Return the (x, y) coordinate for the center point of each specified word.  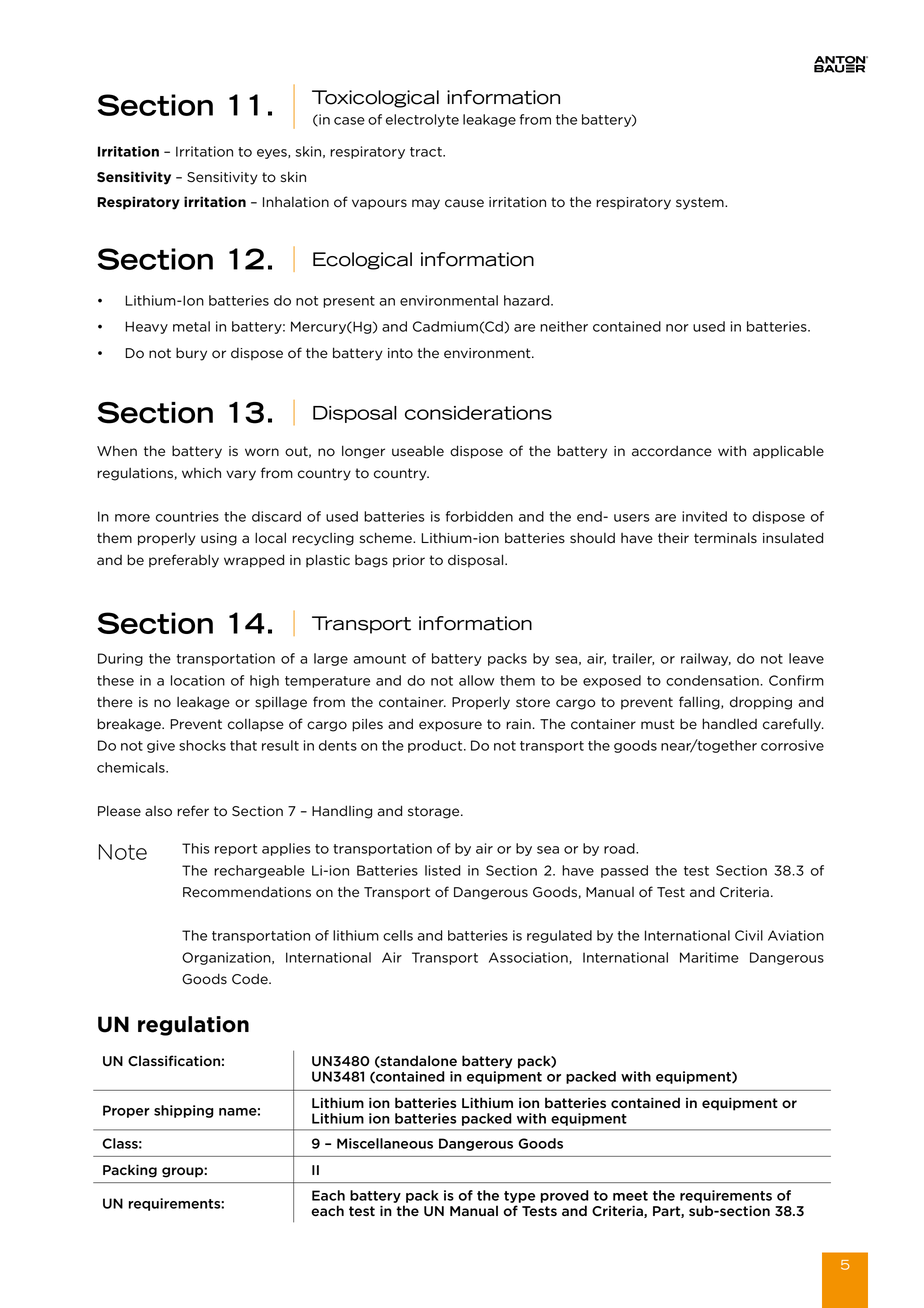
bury (191, 354)
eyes (273, 154)
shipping (184, 1111)
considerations (478, 413)
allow (476, 680)
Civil (749, 935)
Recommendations (247, 892)
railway (706, 659)
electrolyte (422, 120)
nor (677, 328)
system (701, 203)
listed (442, 870)
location (198, 680)
